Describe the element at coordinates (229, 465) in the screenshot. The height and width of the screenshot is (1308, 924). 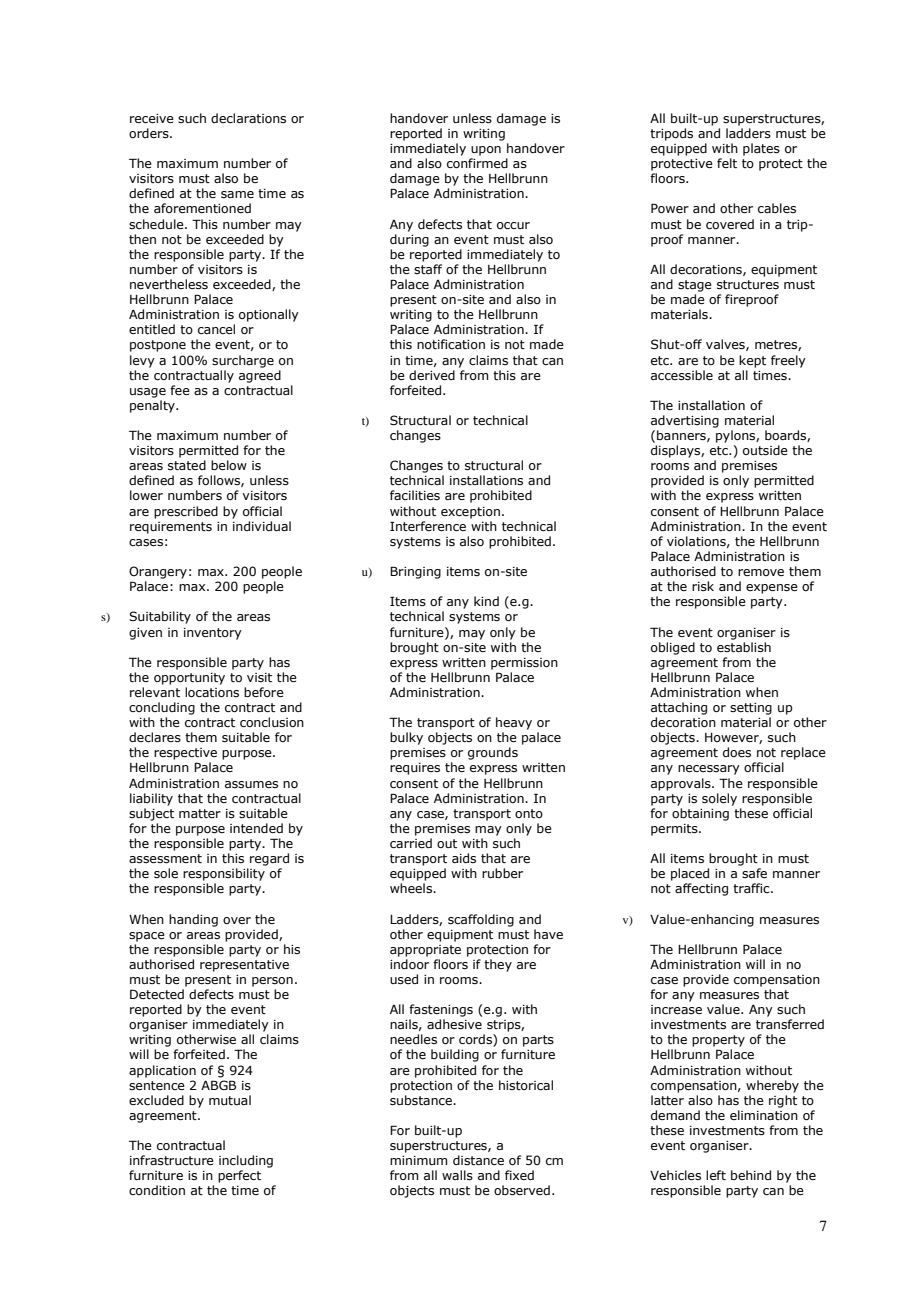
I see `below` at that location.
